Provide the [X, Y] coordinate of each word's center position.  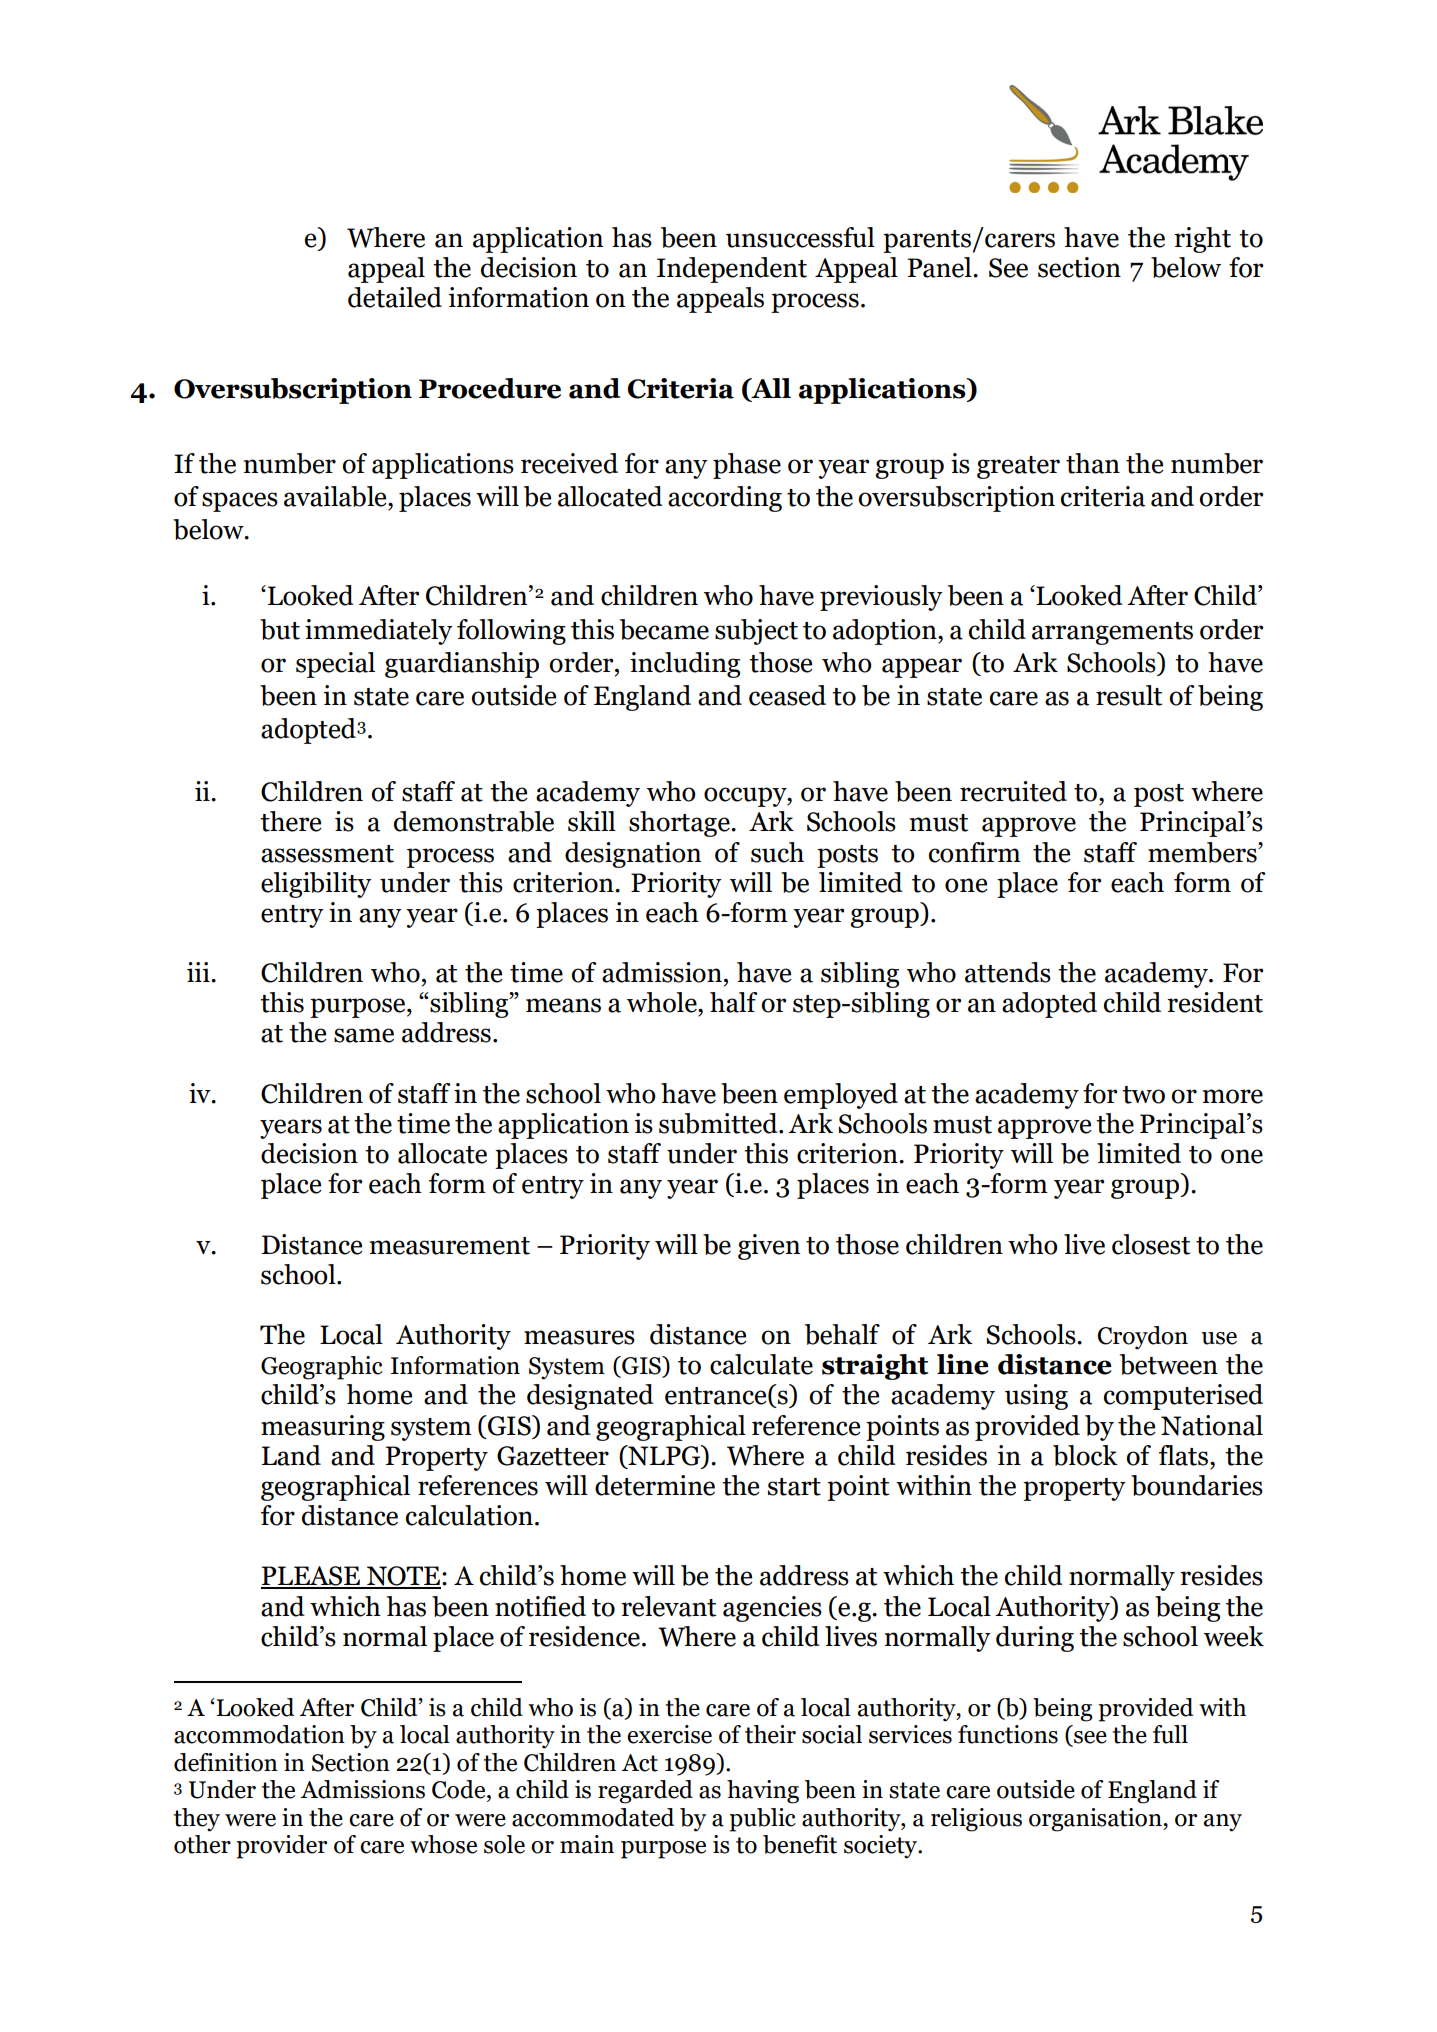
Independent [732, 270]
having [763, 1792]
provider [281, 1847]
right [1202, 240]
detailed [395, 297]
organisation [1096, 1820]
